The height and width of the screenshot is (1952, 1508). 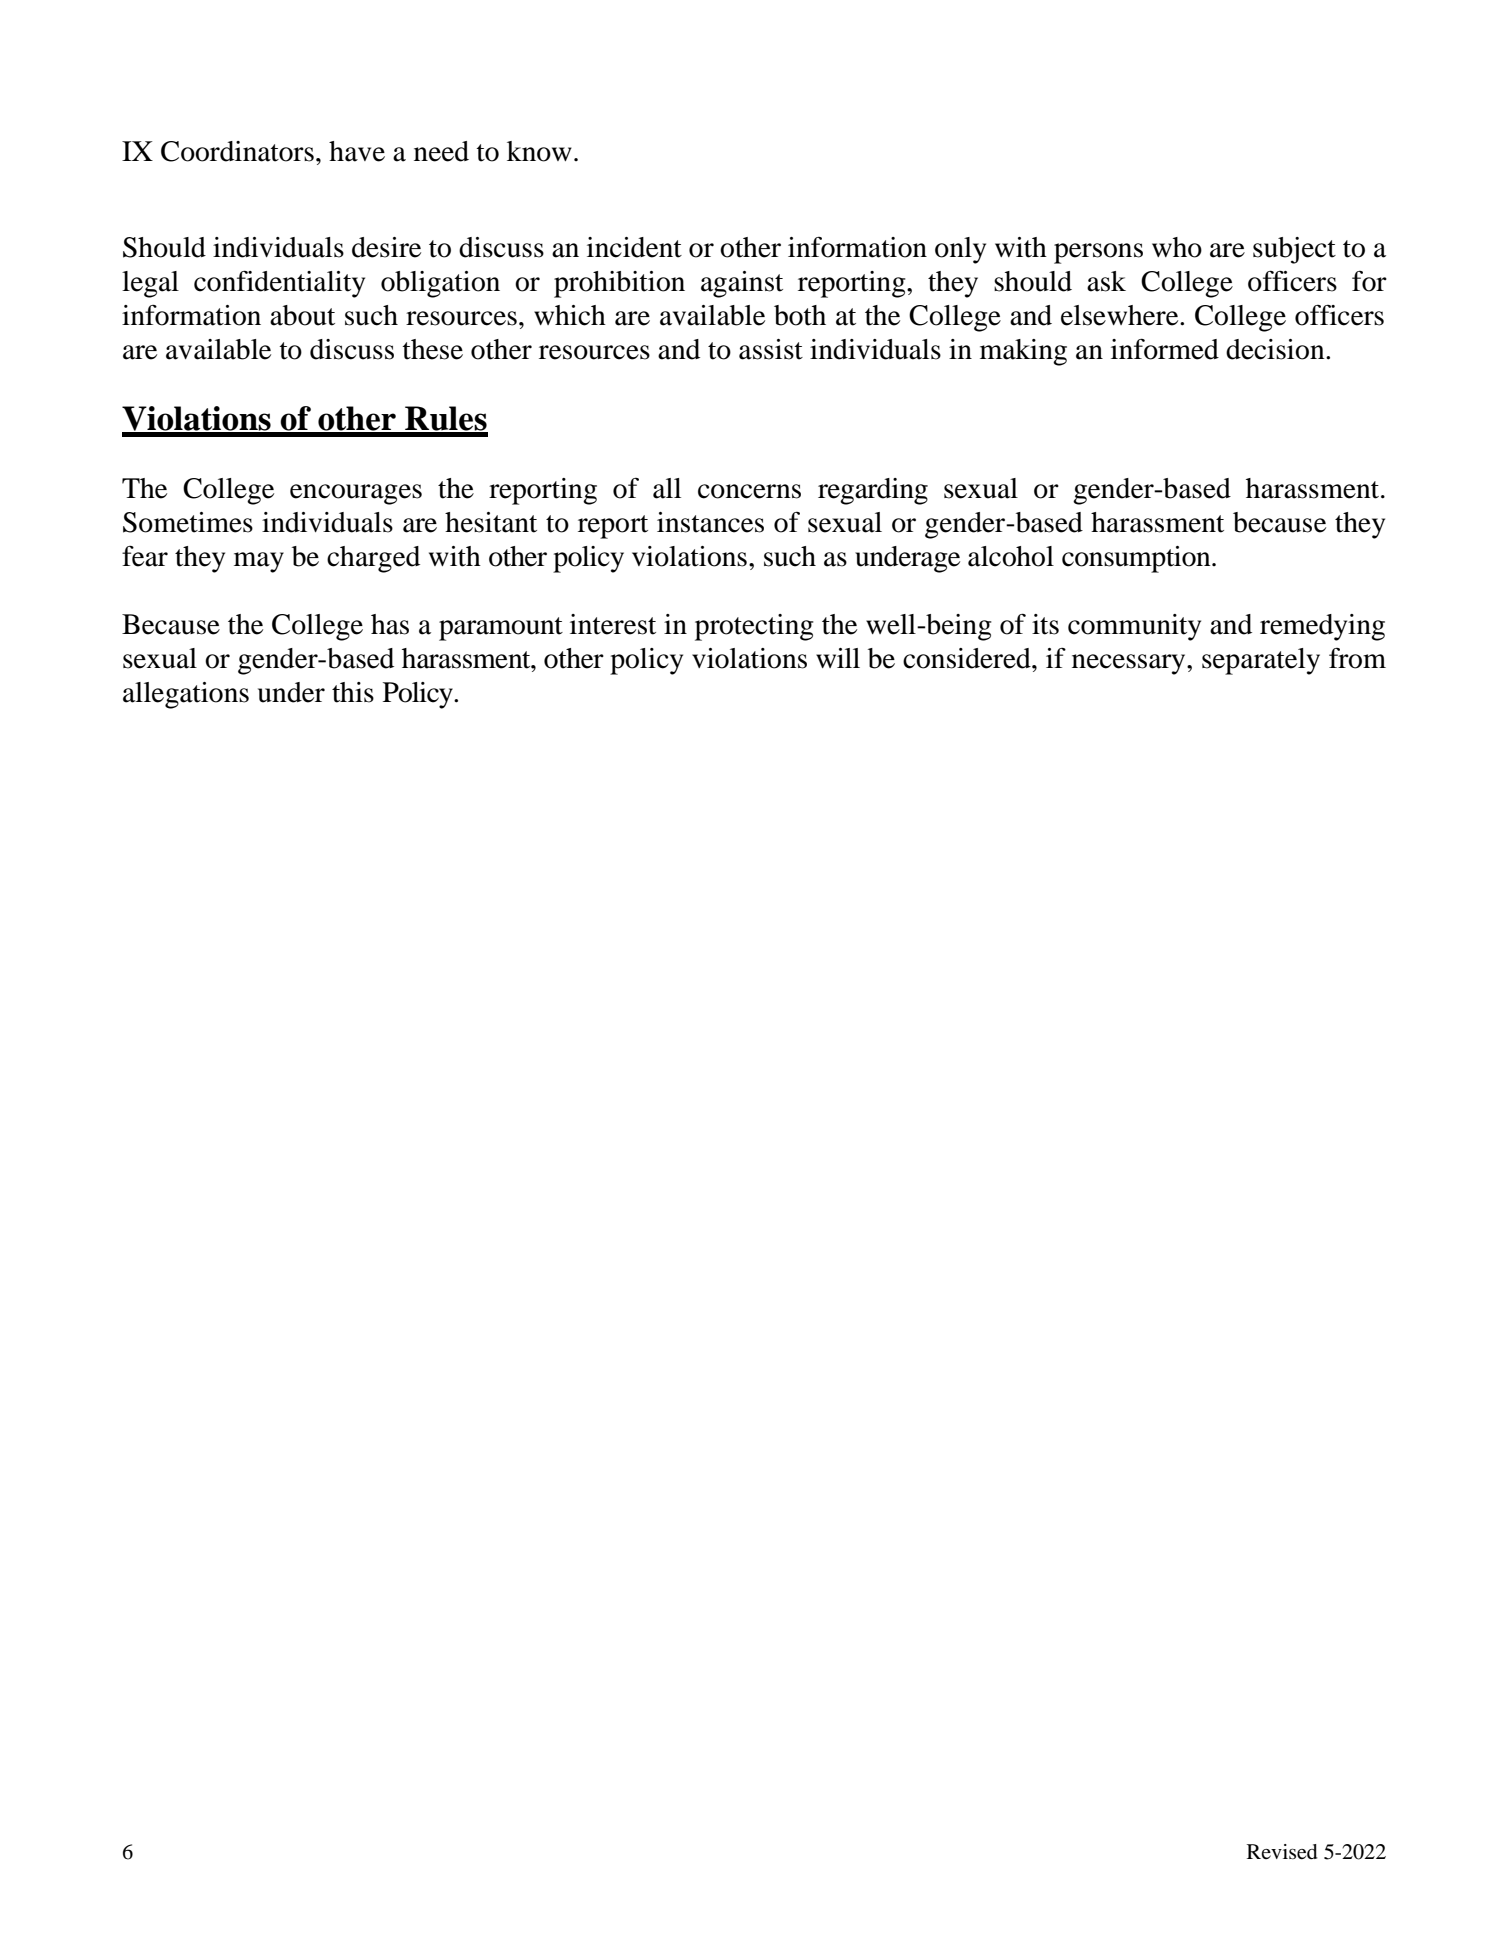 What do you see at coordinates (353, 692) in the screenshot?
I see `this` at bounding box center [353, 692].
